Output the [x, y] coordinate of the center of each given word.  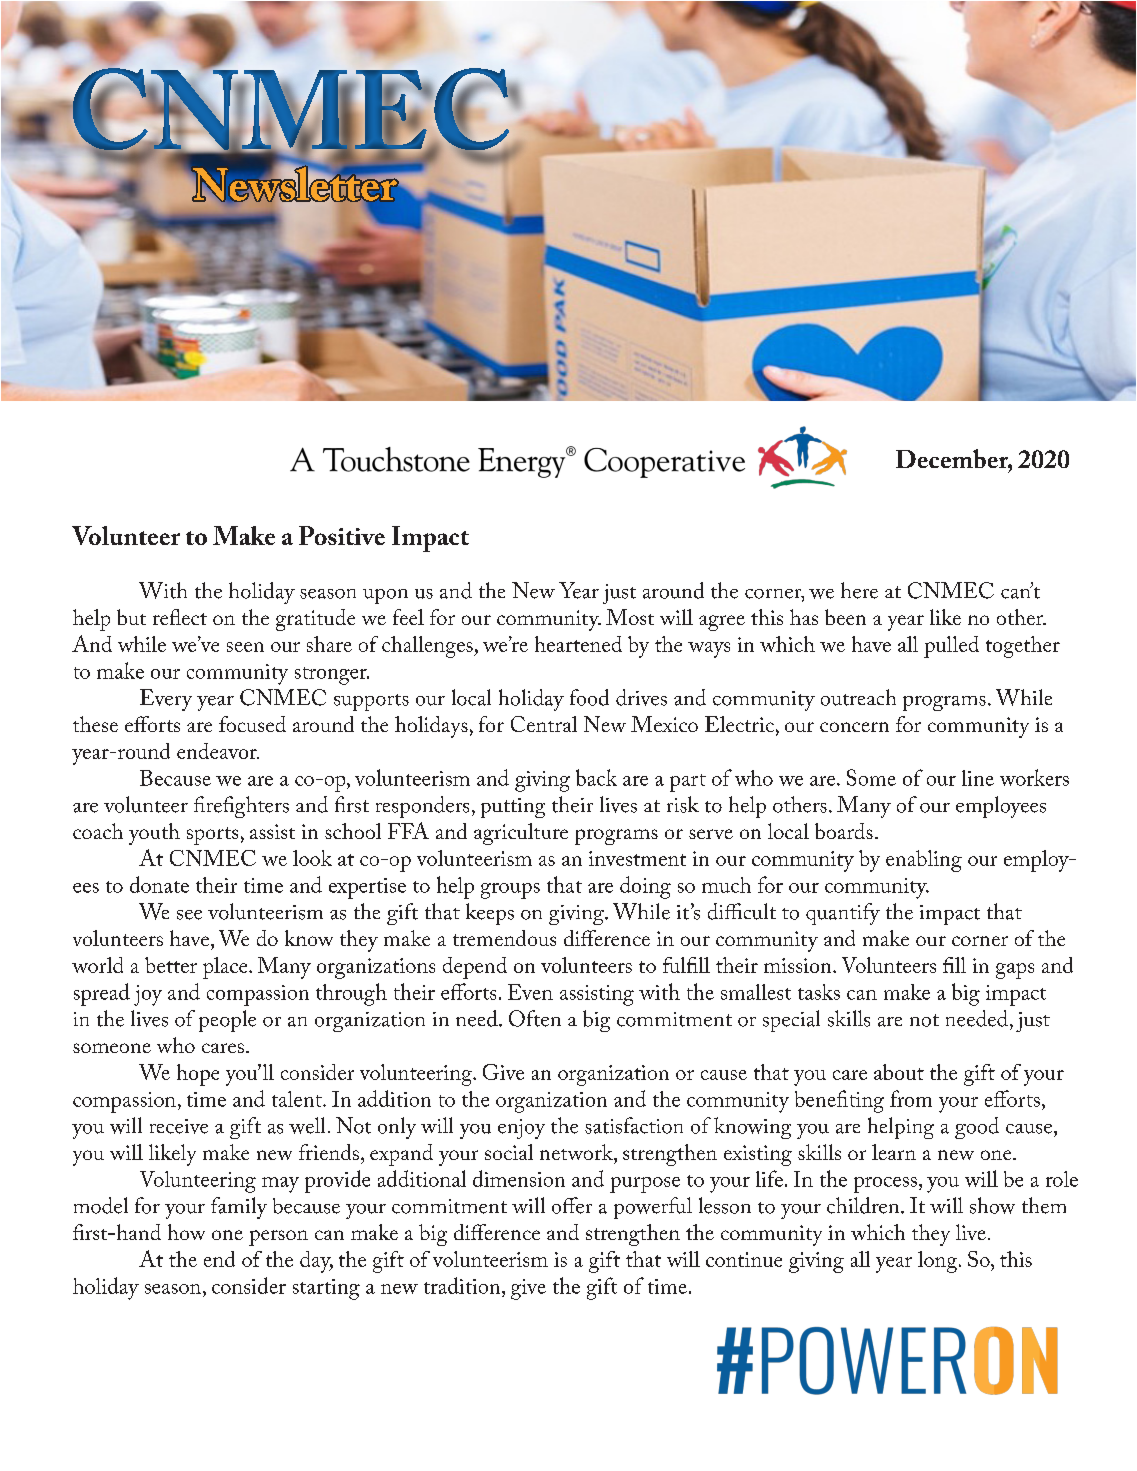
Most [630, 617]
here [859, 590]
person [278, 1238]
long [939, 1262]
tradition [463, 1285]
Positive [342, 535]
